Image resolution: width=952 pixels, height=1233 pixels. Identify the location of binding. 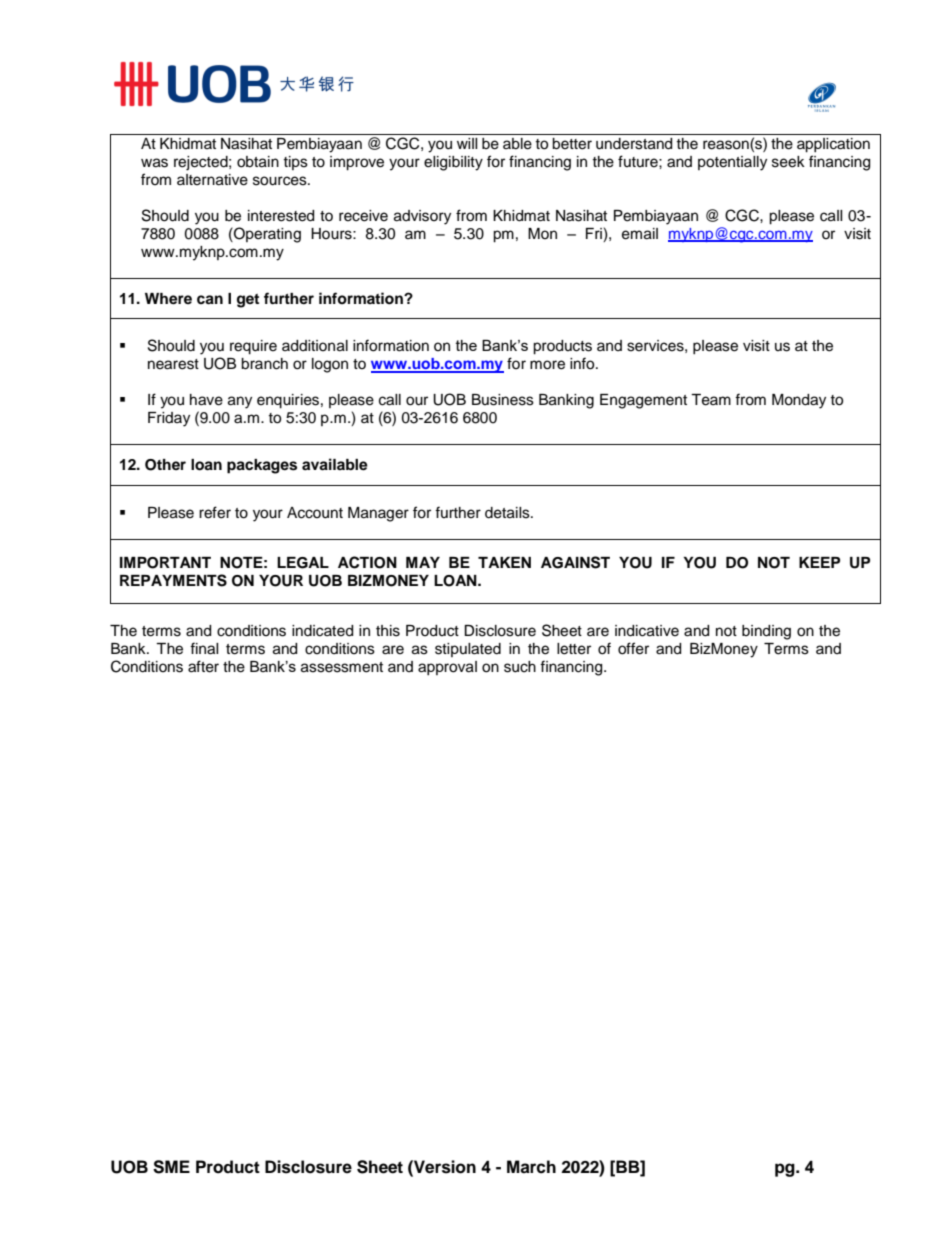
(766, 632).
